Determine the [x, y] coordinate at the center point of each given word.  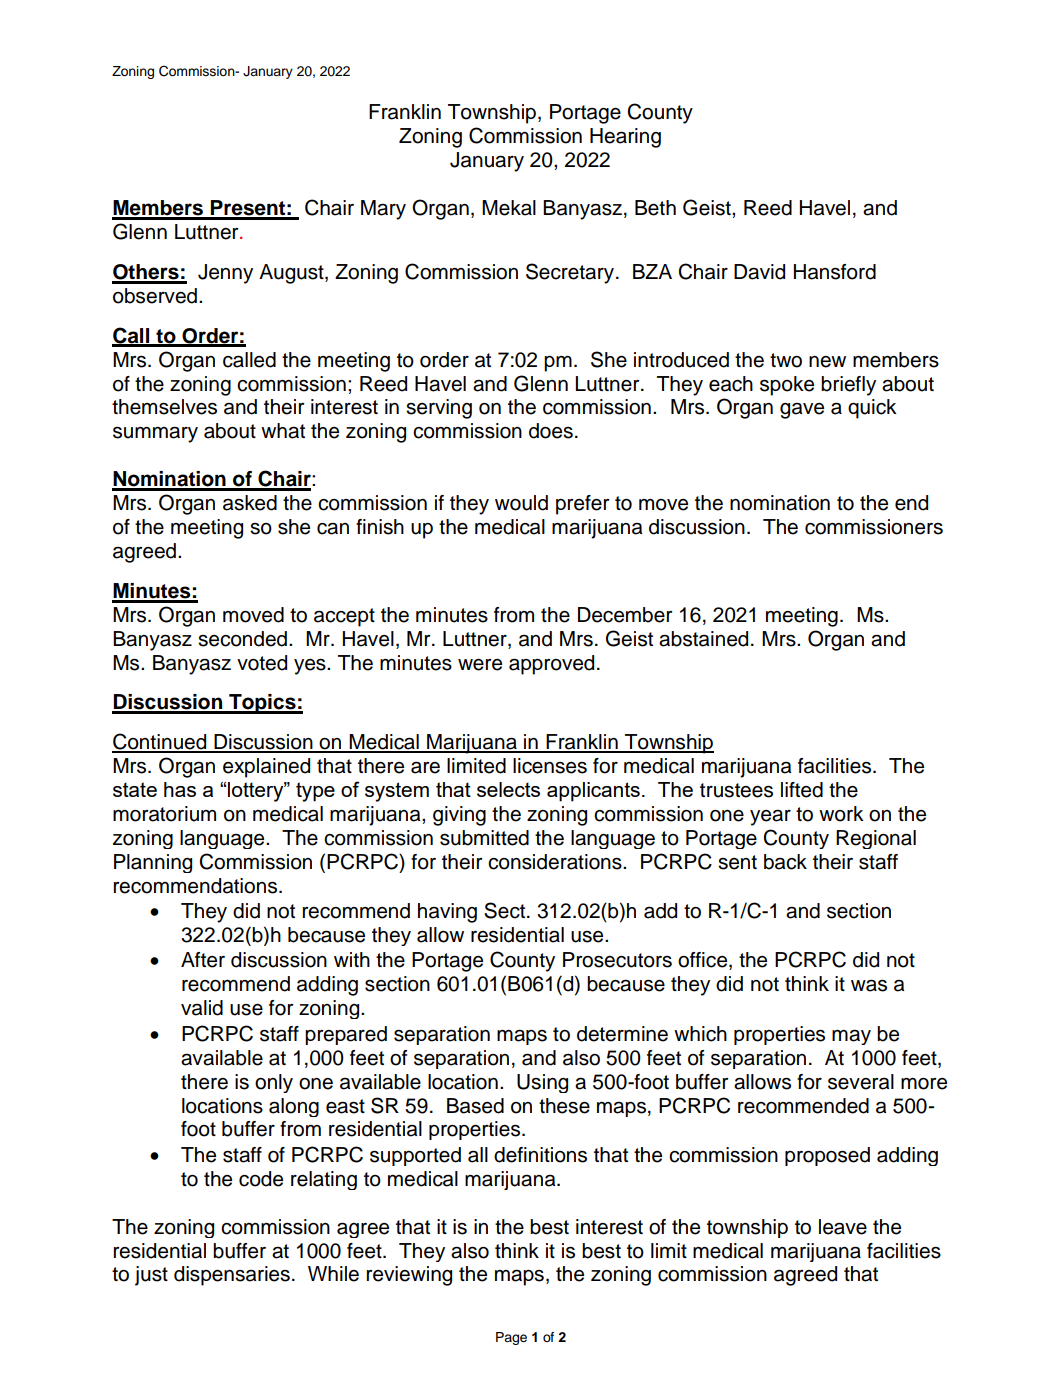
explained [266, 768]
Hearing [625, 138]
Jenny [225, 274]
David [759, 272]
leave [843, 1227]
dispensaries [232, 1276]
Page [511, 1338]
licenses [550, 766]
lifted [802, 790]
